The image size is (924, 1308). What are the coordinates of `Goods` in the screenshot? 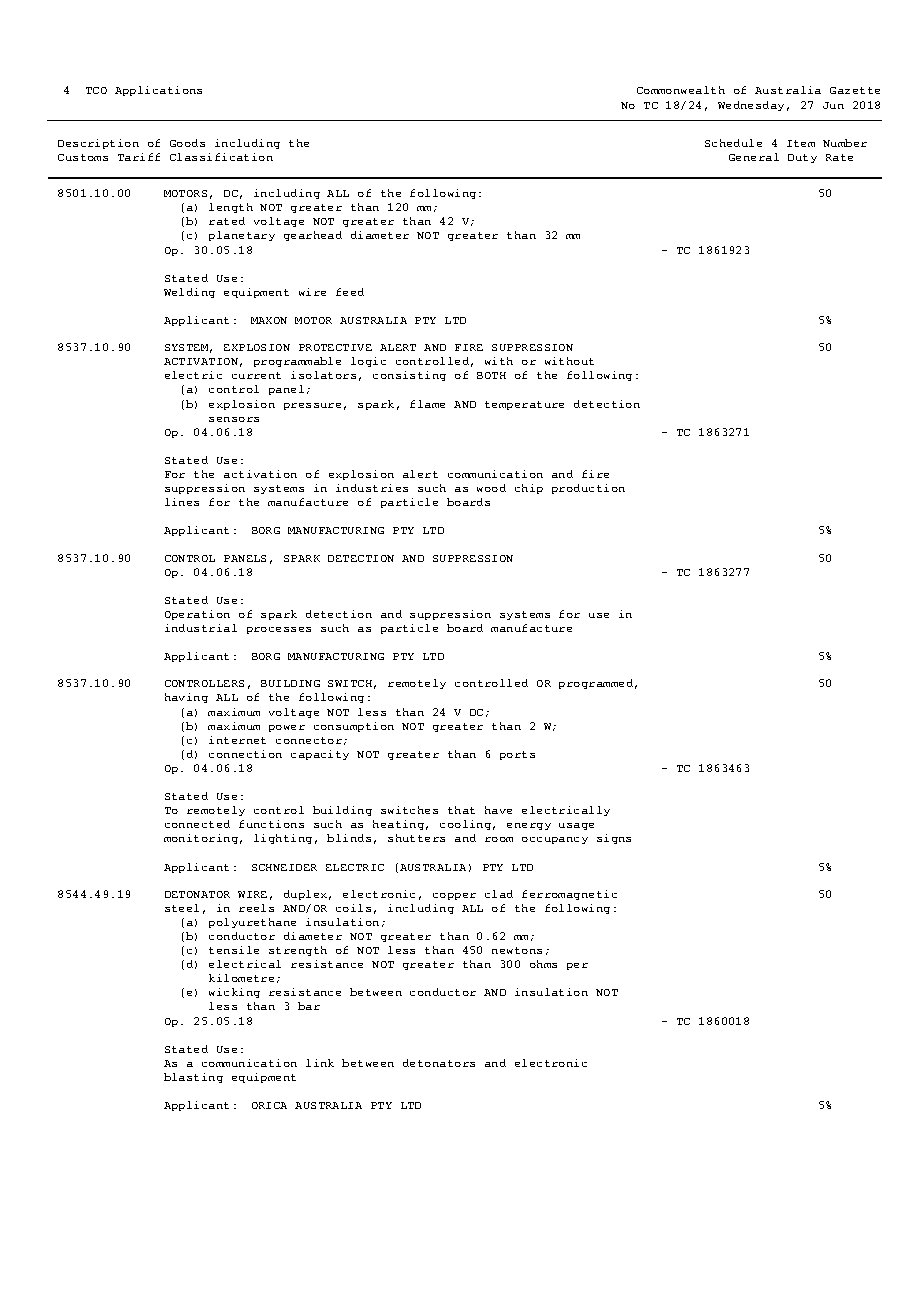 It's located at (187, 143).
